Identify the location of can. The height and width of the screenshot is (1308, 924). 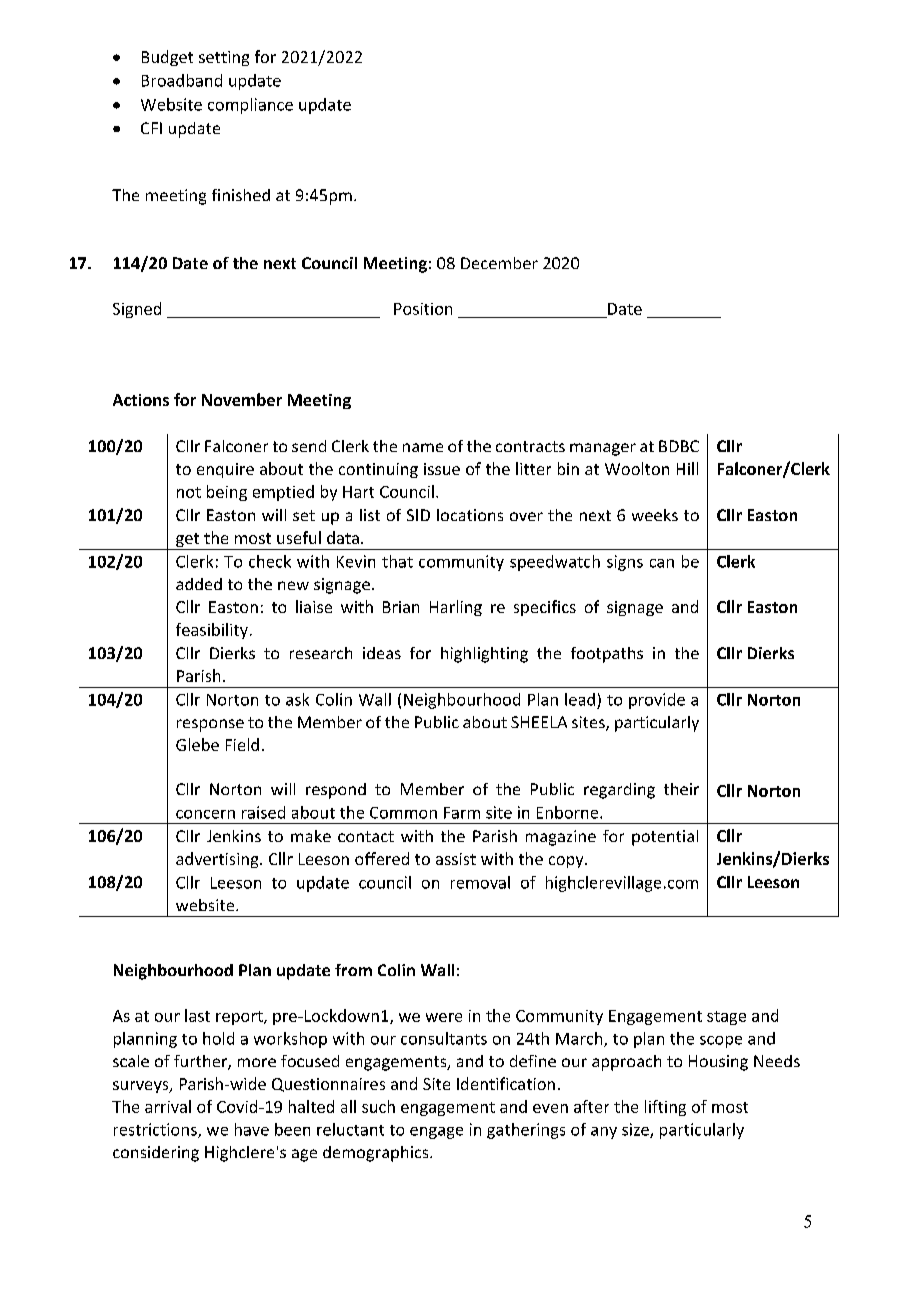
(662, 563).
